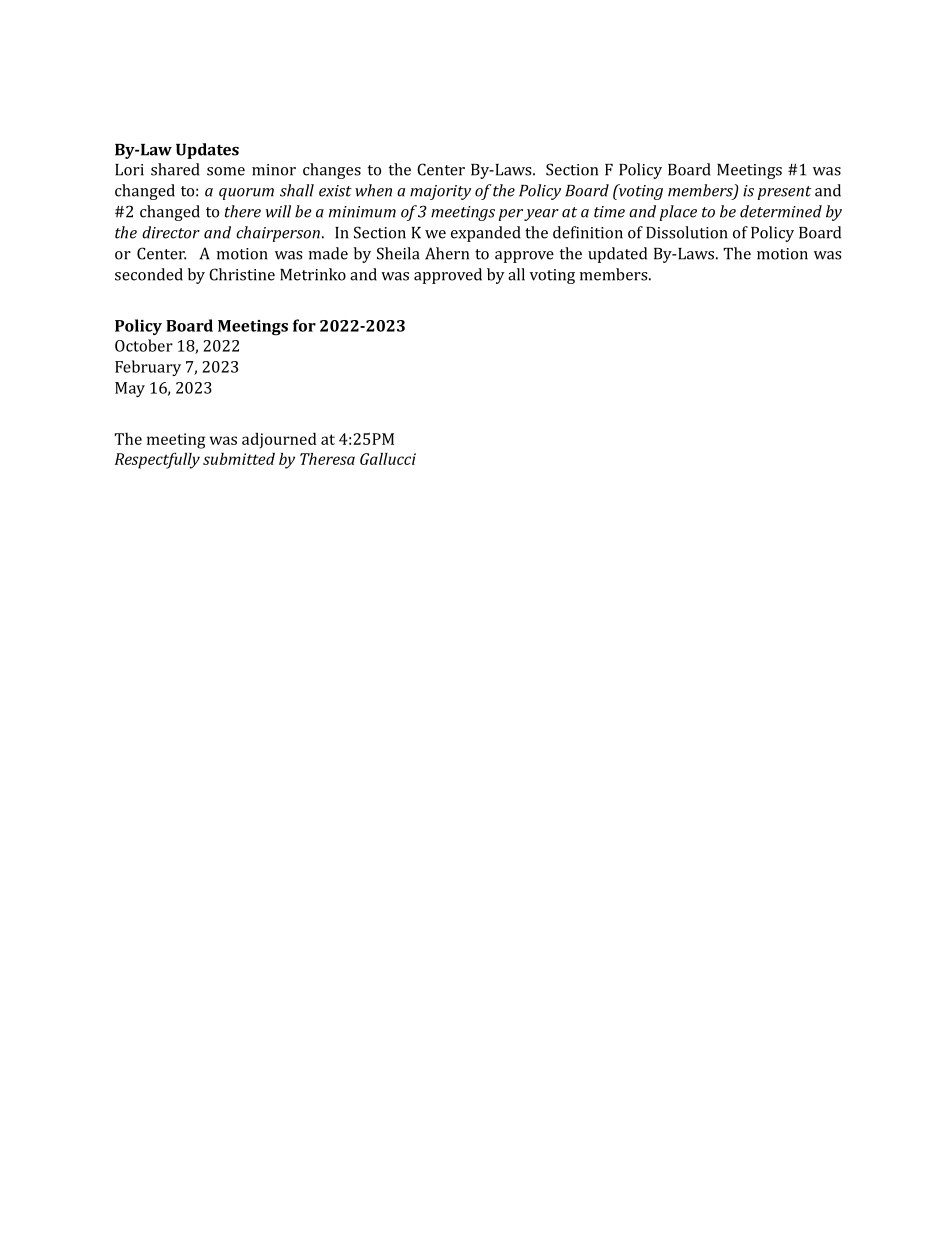 This screenshot has width=952, height=1233. I want to click on Updates, so click(207, 151).
